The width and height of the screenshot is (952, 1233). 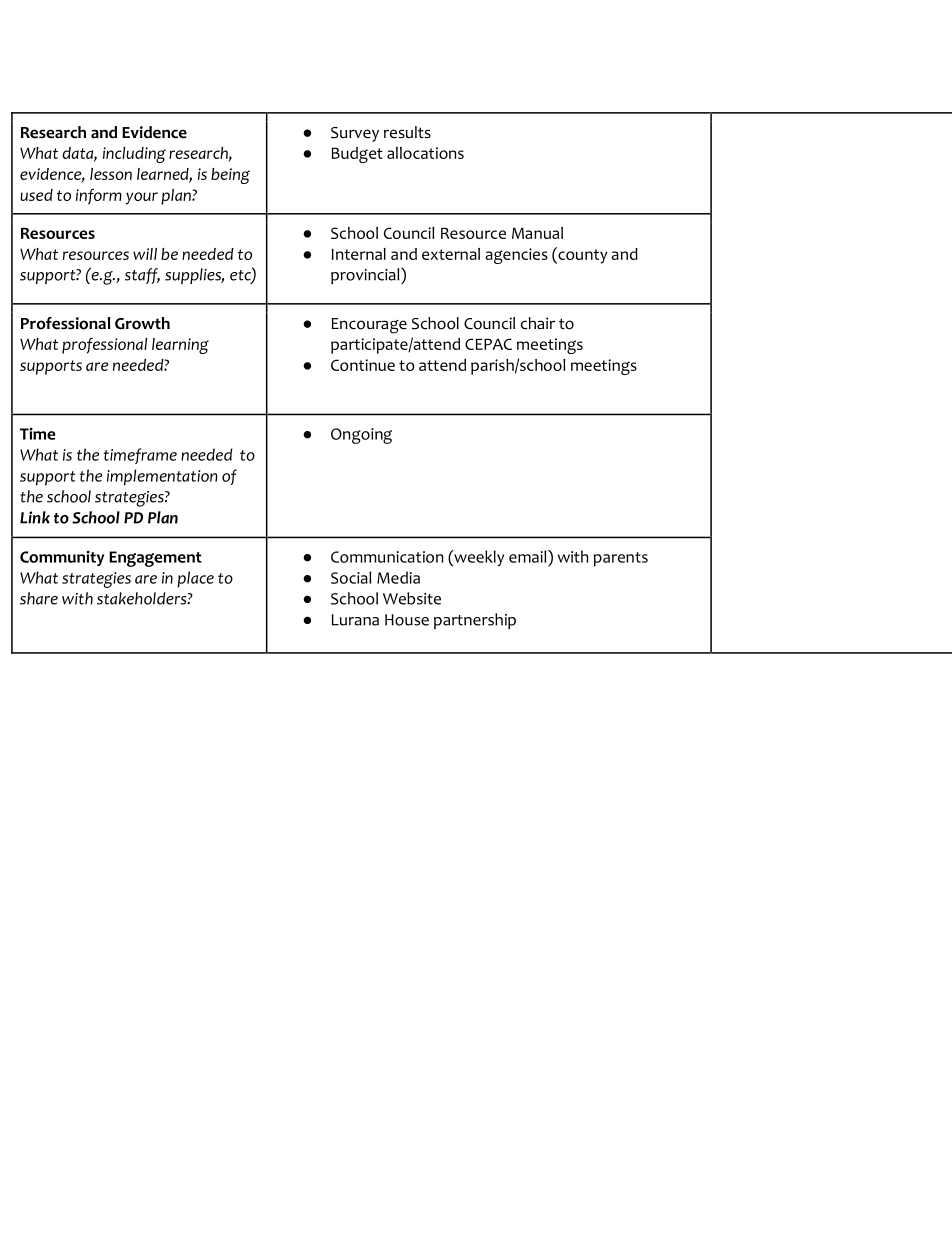 I want to click on chair, so click(x=538, y=323).
